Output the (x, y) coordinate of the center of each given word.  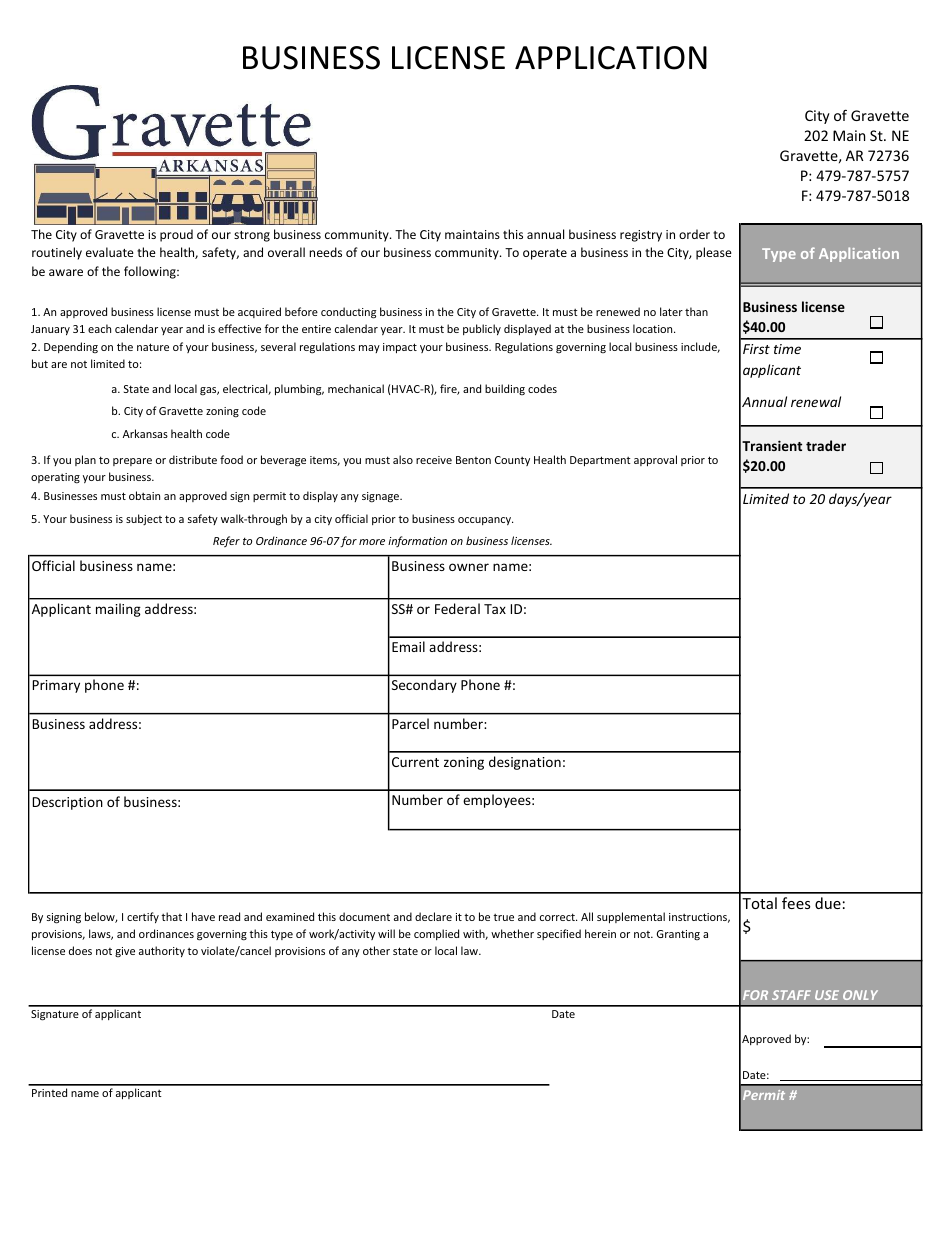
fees (796, 903)
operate (545, 254)
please (714, 253)
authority (162, 951)
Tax (495, 609)
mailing (118, 610)
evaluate (110, 252)
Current (415, 762)
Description (68, 803)
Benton (473, 460)
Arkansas (145, 433)
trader (826, 445)
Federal (457, 608)
